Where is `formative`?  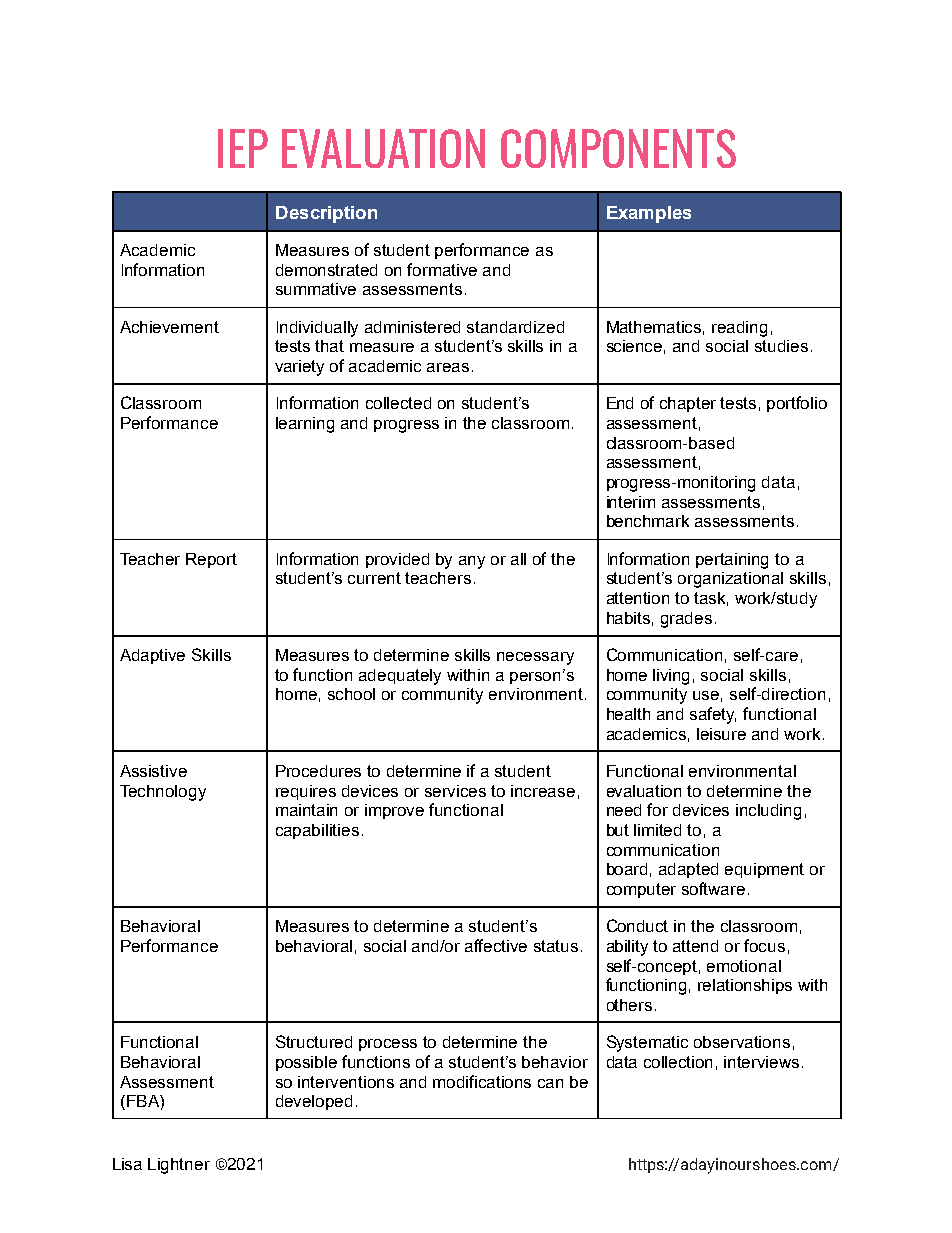
formative is located at coordinates (442, 269).
